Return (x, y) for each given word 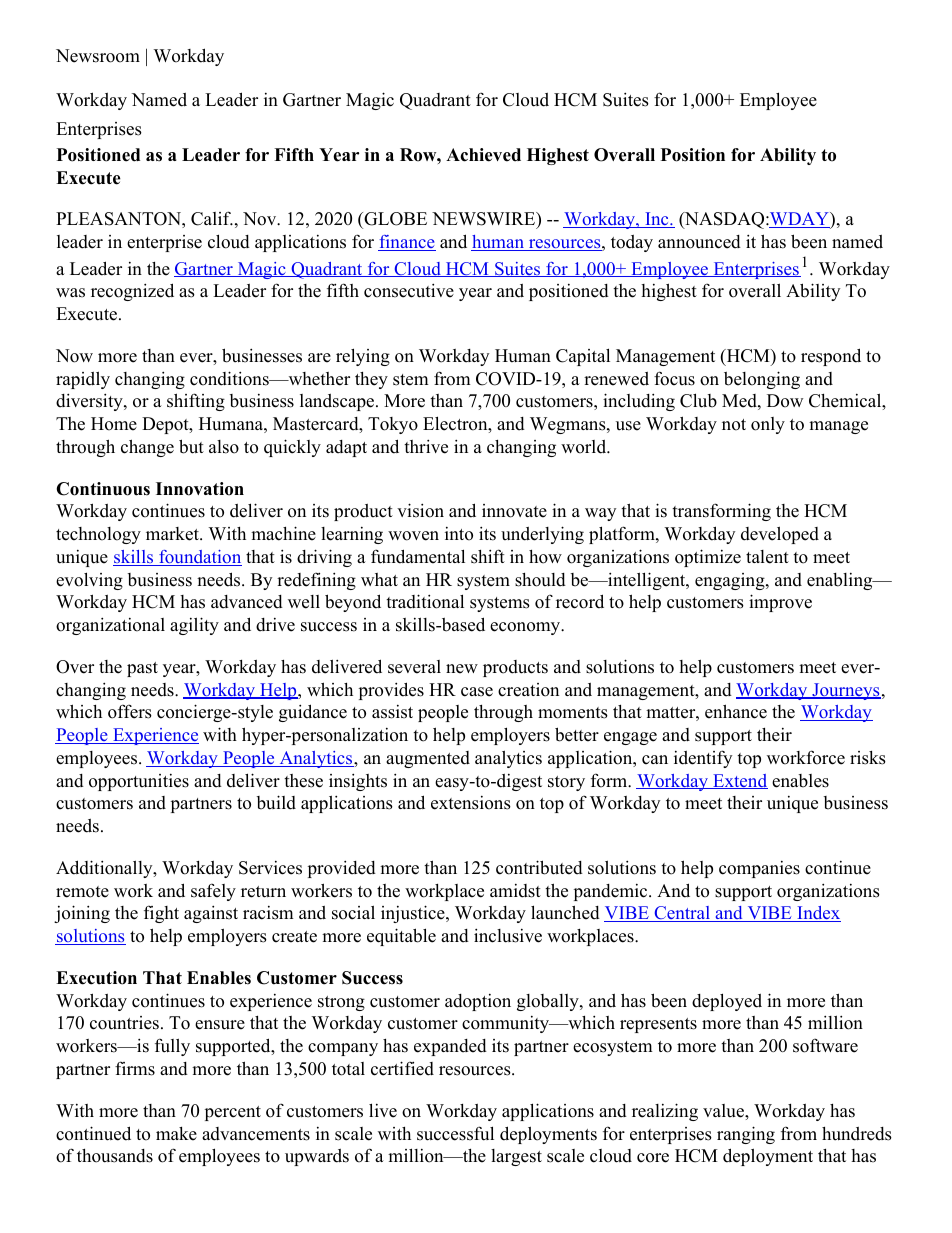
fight (161, 914)
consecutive (409, 290)
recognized (132, 292)
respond (831, 357)
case (477, 692)
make (176, 1134)
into (459, 534)
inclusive (508, 935)
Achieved (483, 155)
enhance (736, 711)
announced (699, 242)
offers (130, 711)
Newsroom (98, 56)
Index (818, 914)
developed (780, 535)
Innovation (200, 489)
